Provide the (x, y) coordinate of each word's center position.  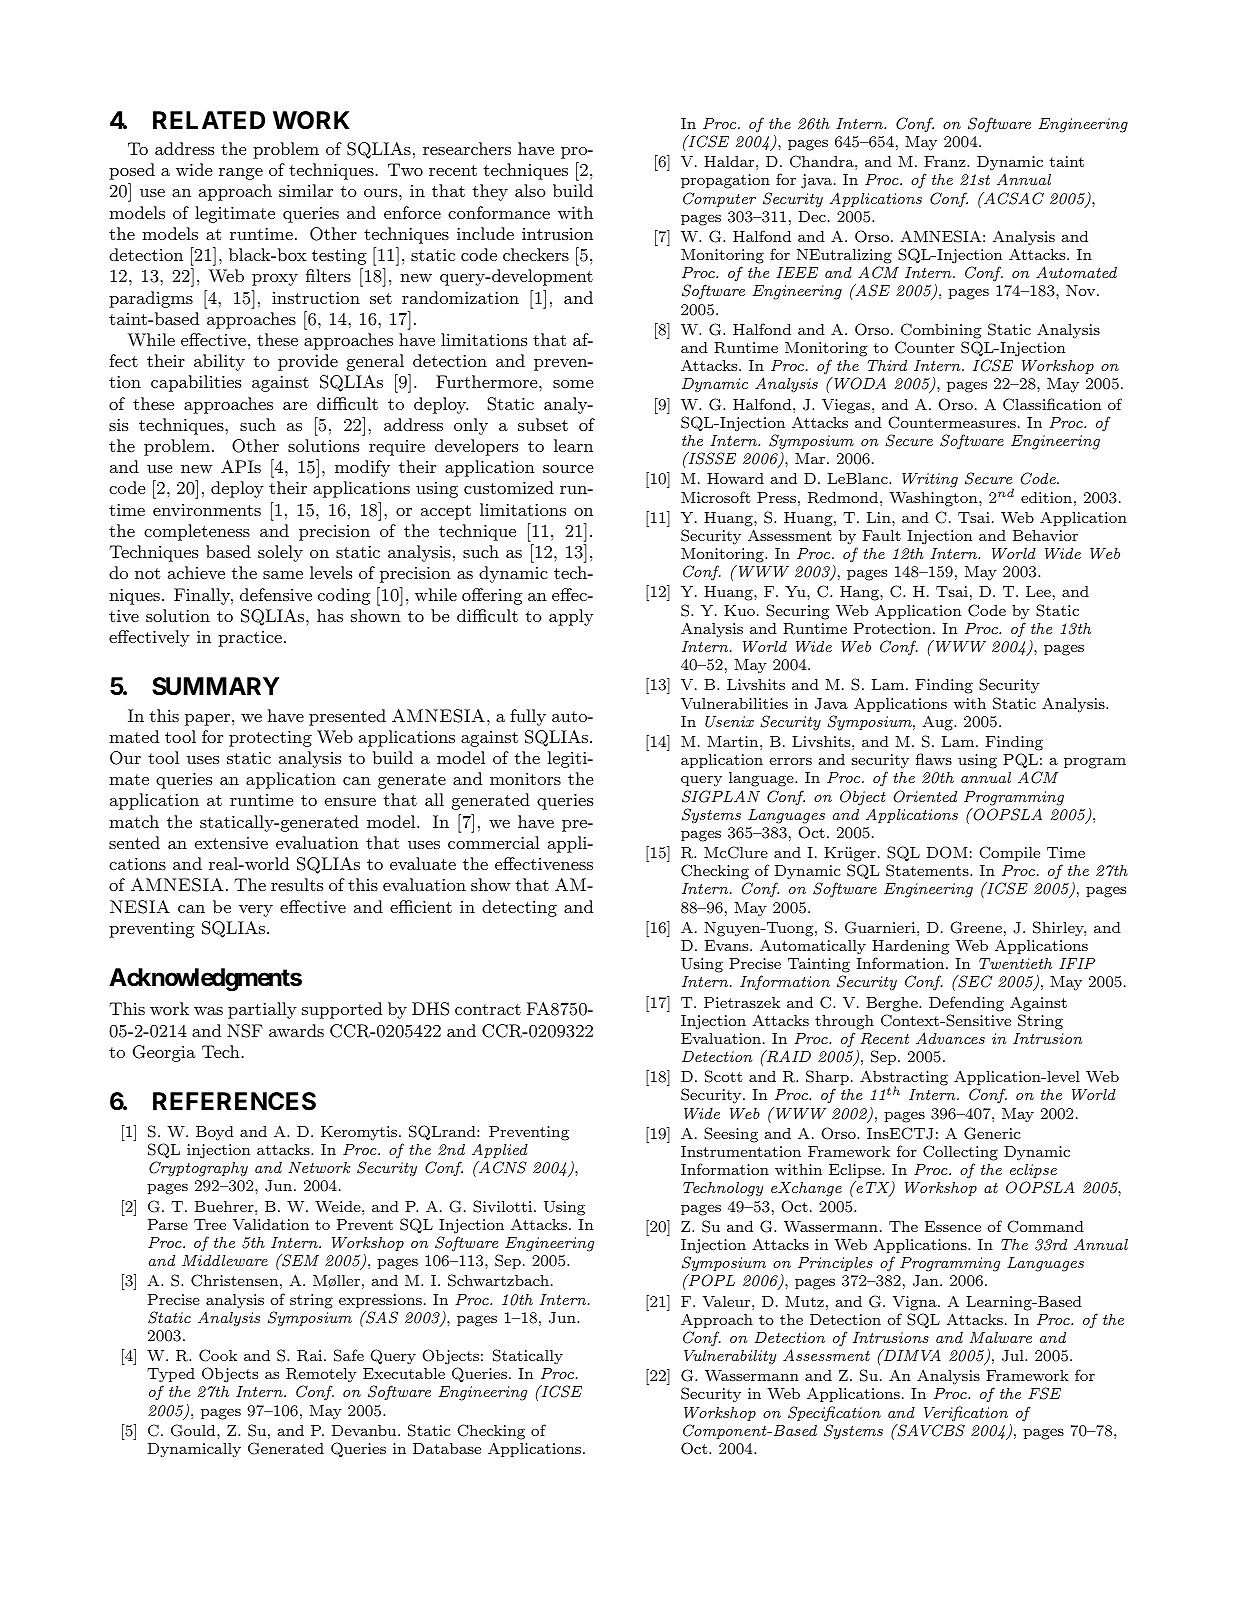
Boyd (215, 1133)
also (530, 190)
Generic (992, 1133)
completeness (197, 532)
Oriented (925, 796)
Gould (194, 1430)
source (568, 469)
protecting (270, 739)
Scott (723, 1076)
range (241, 174)
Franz (946, 161)
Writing (930, 480)
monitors (525, 779)
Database (447, 1448)
